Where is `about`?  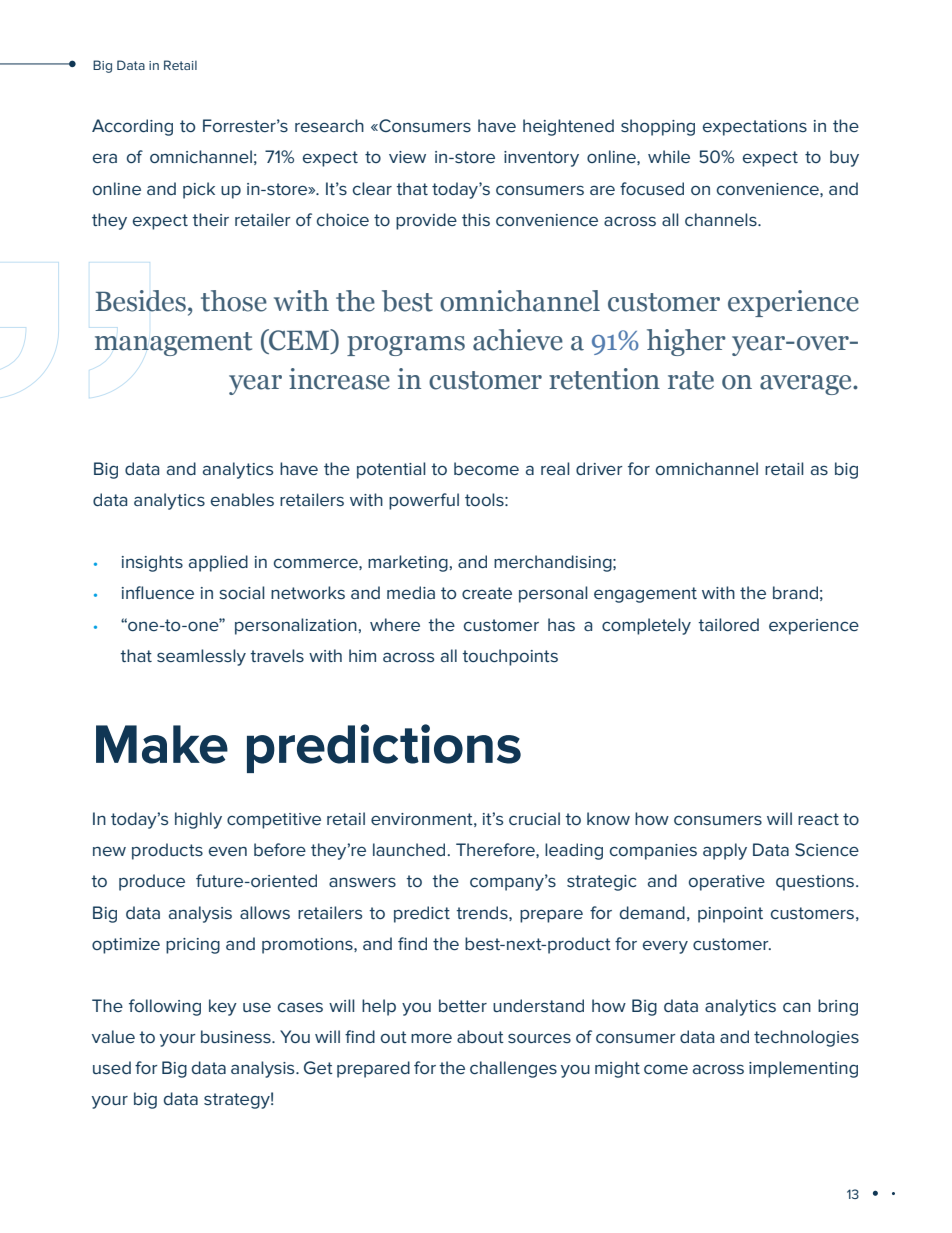
about is located at coordinates (480, 1036).
